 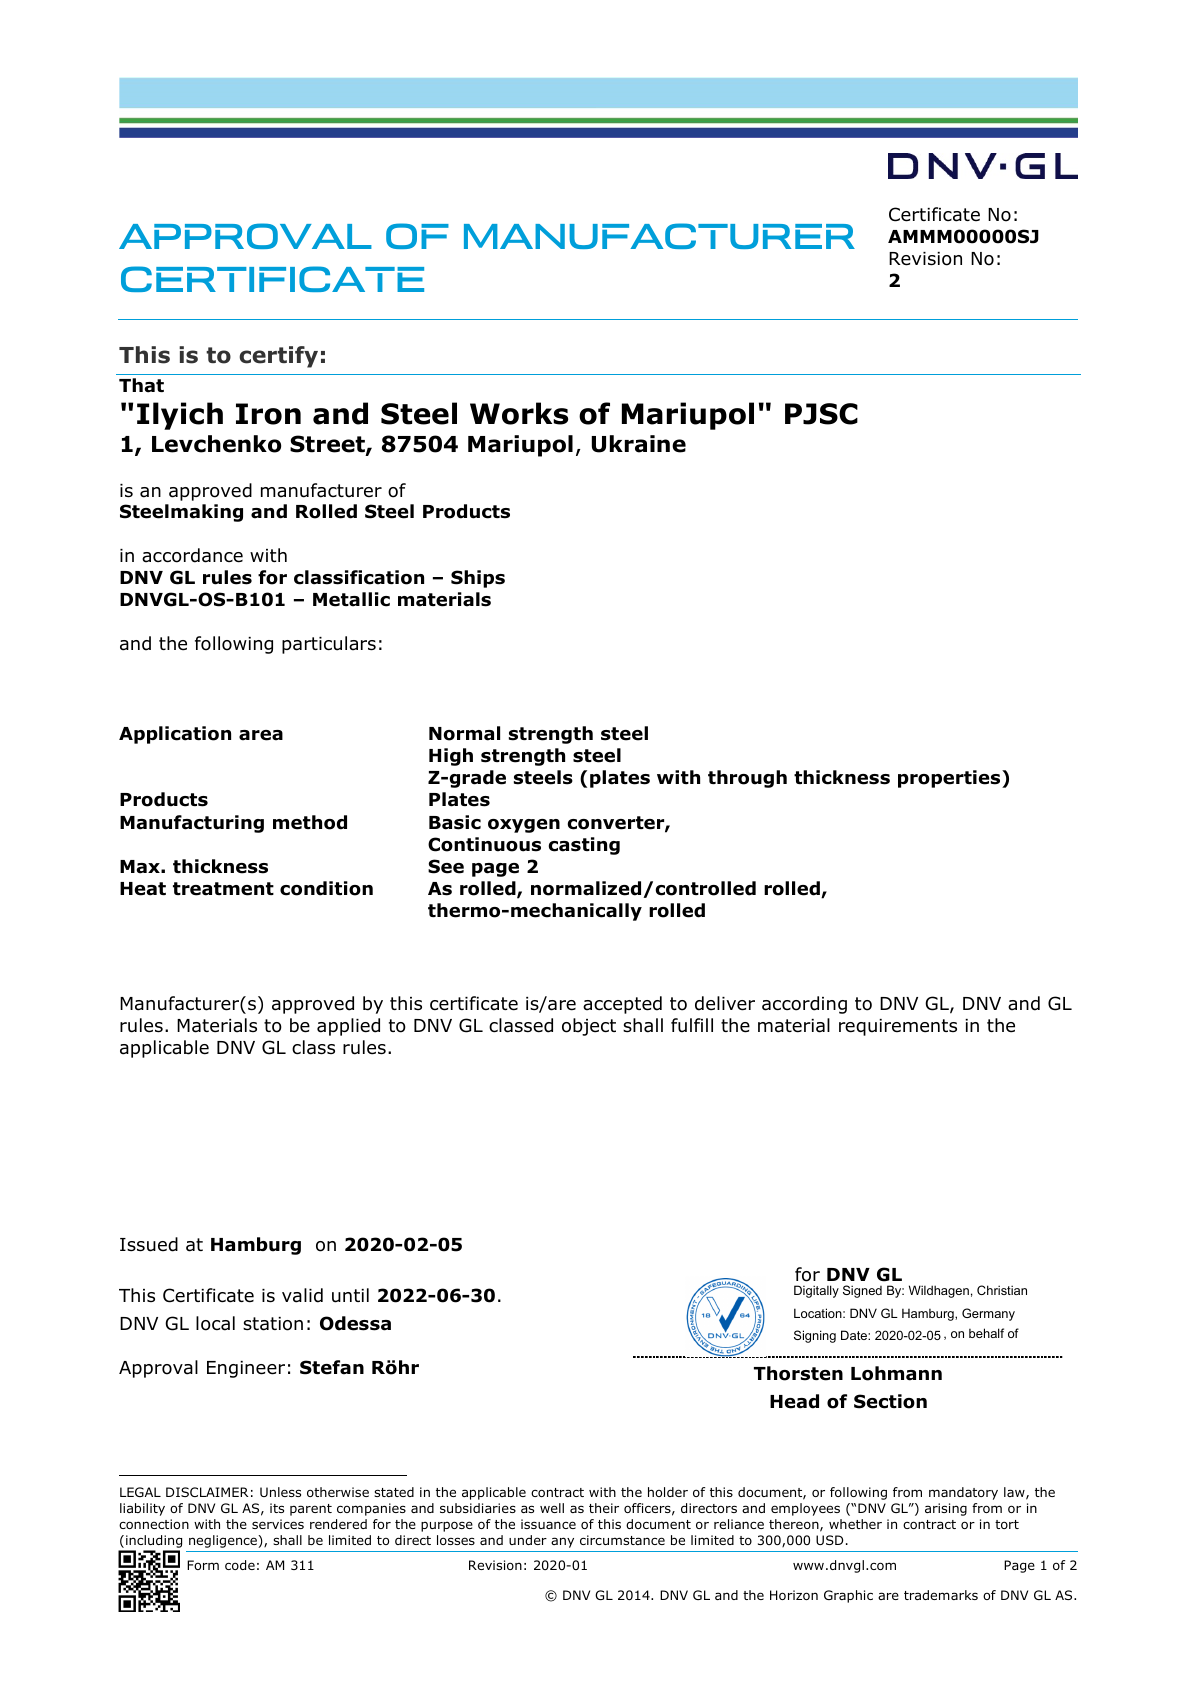 I want to click on until, so click(x=350, y=1295).
